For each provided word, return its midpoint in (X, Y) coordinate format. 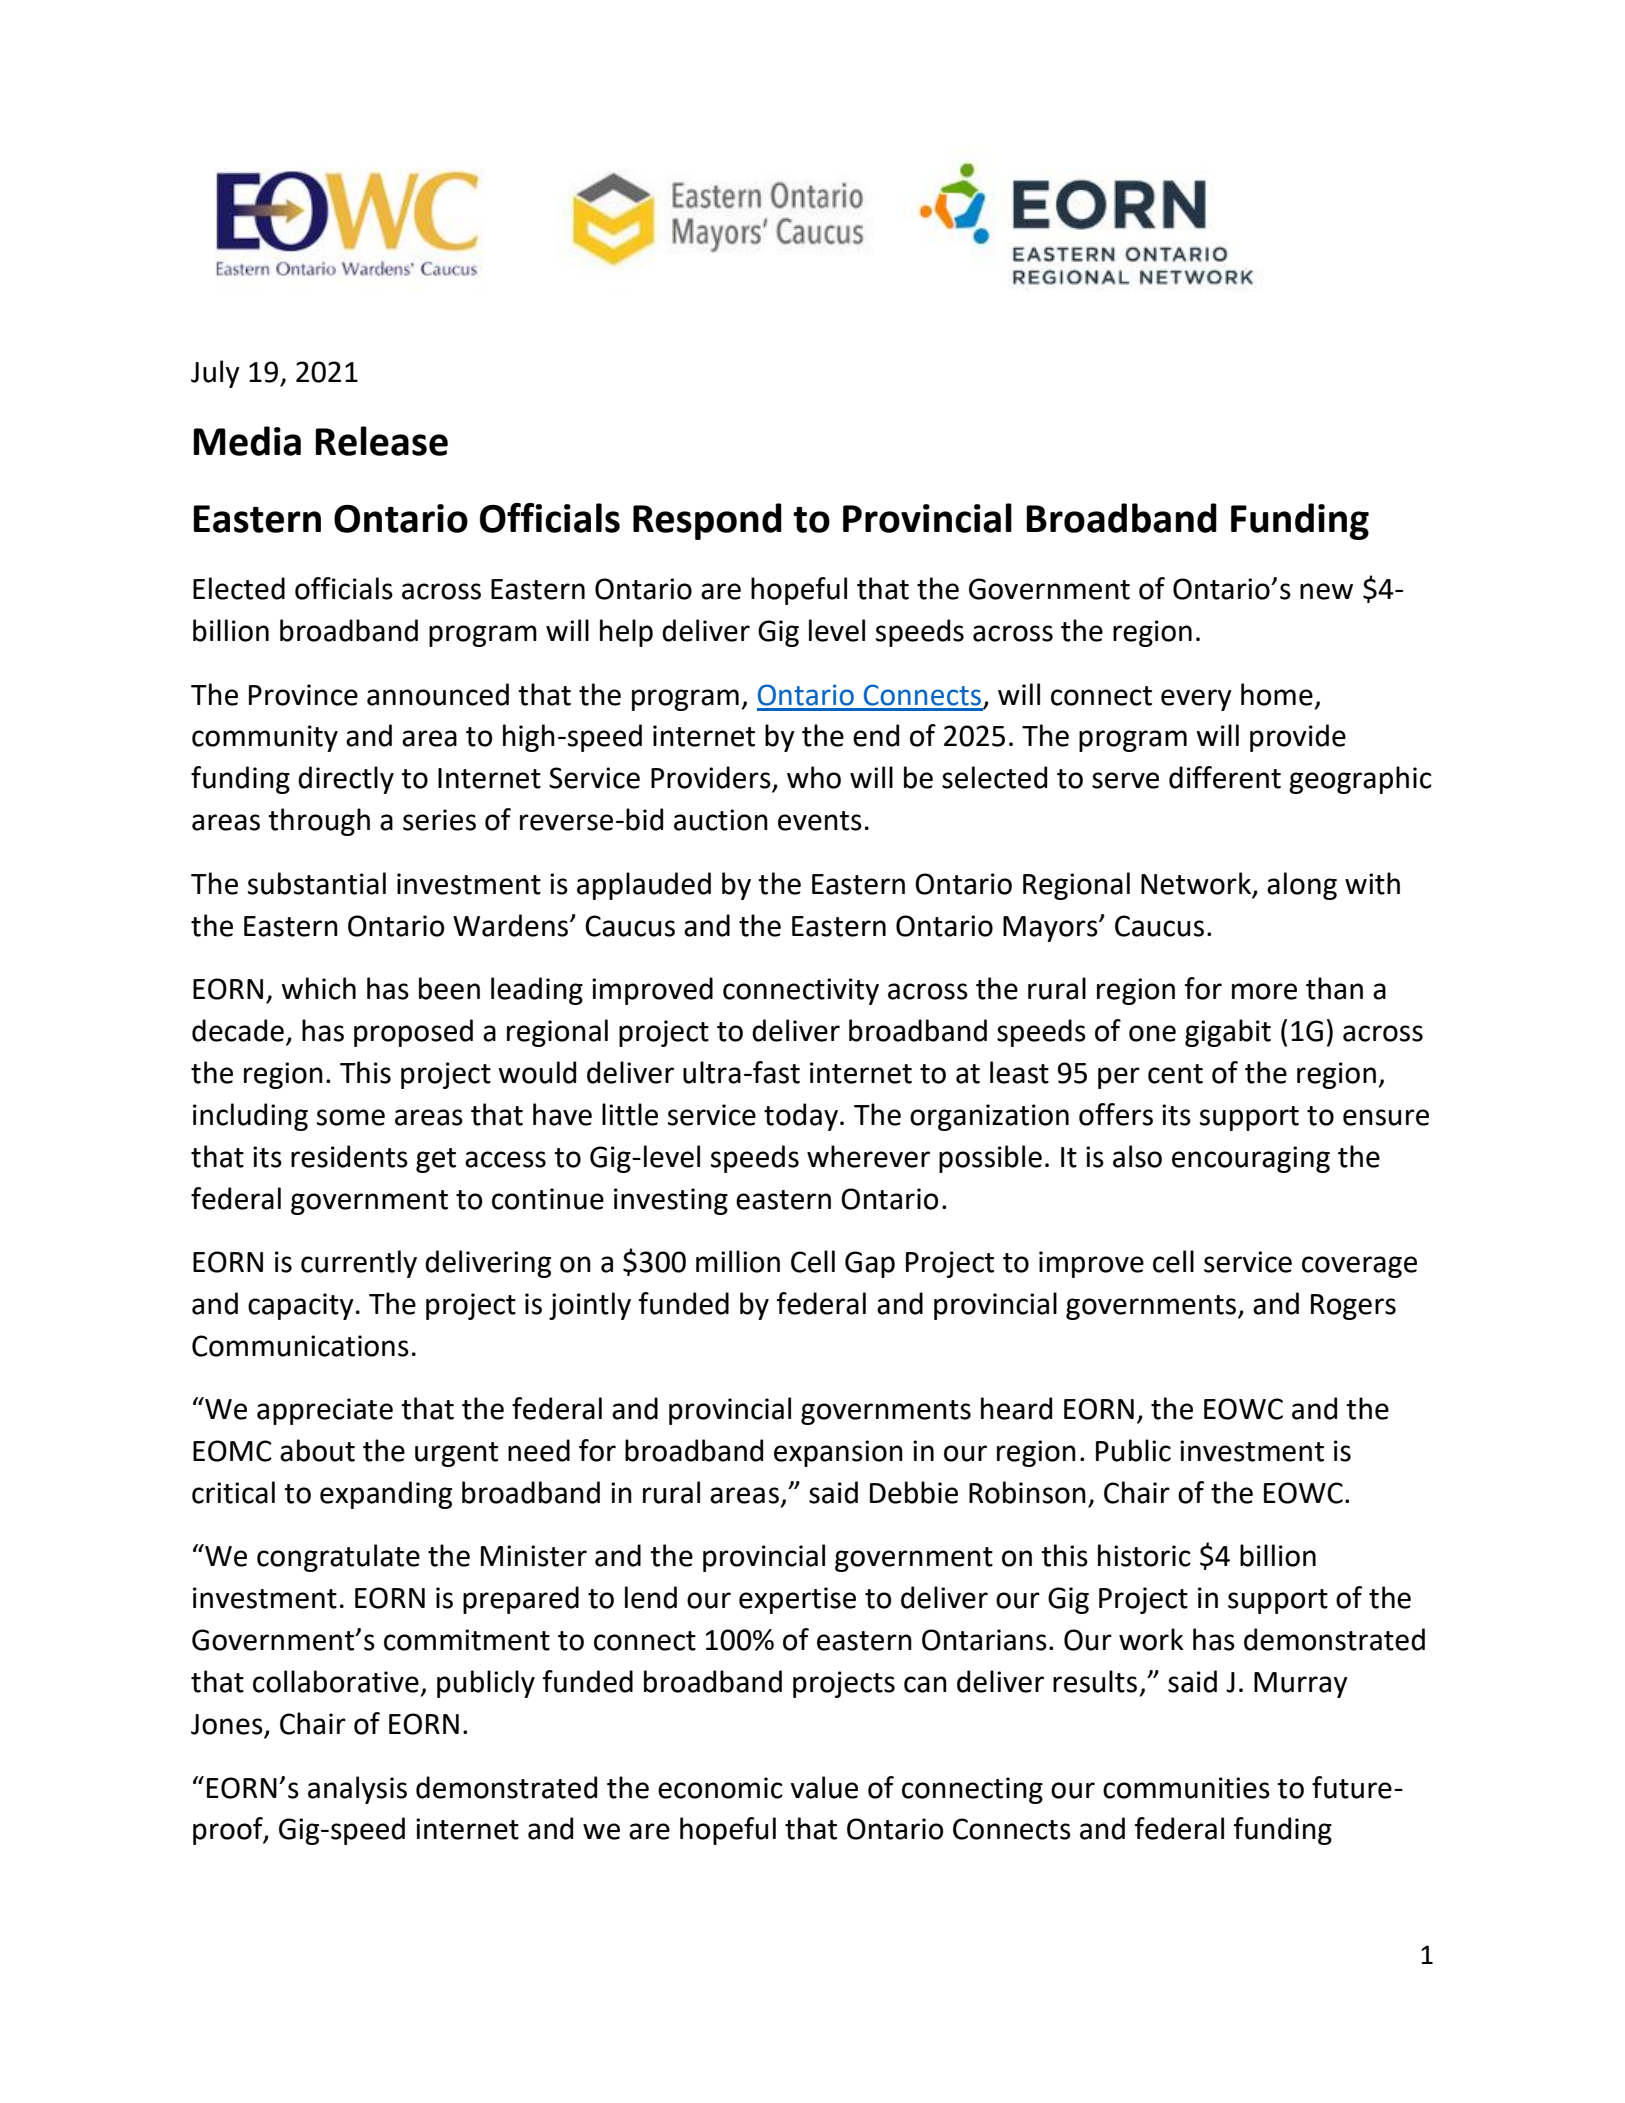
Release (381, 441)
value (824, 1787)
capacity (301, 1306)
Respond (707, 521)
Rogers (1353, 1307)
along (1302, 886)
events (820, 821)
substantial (317, 883)
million (738, 1261)
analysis (357, 1790)
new (1326, 591)
